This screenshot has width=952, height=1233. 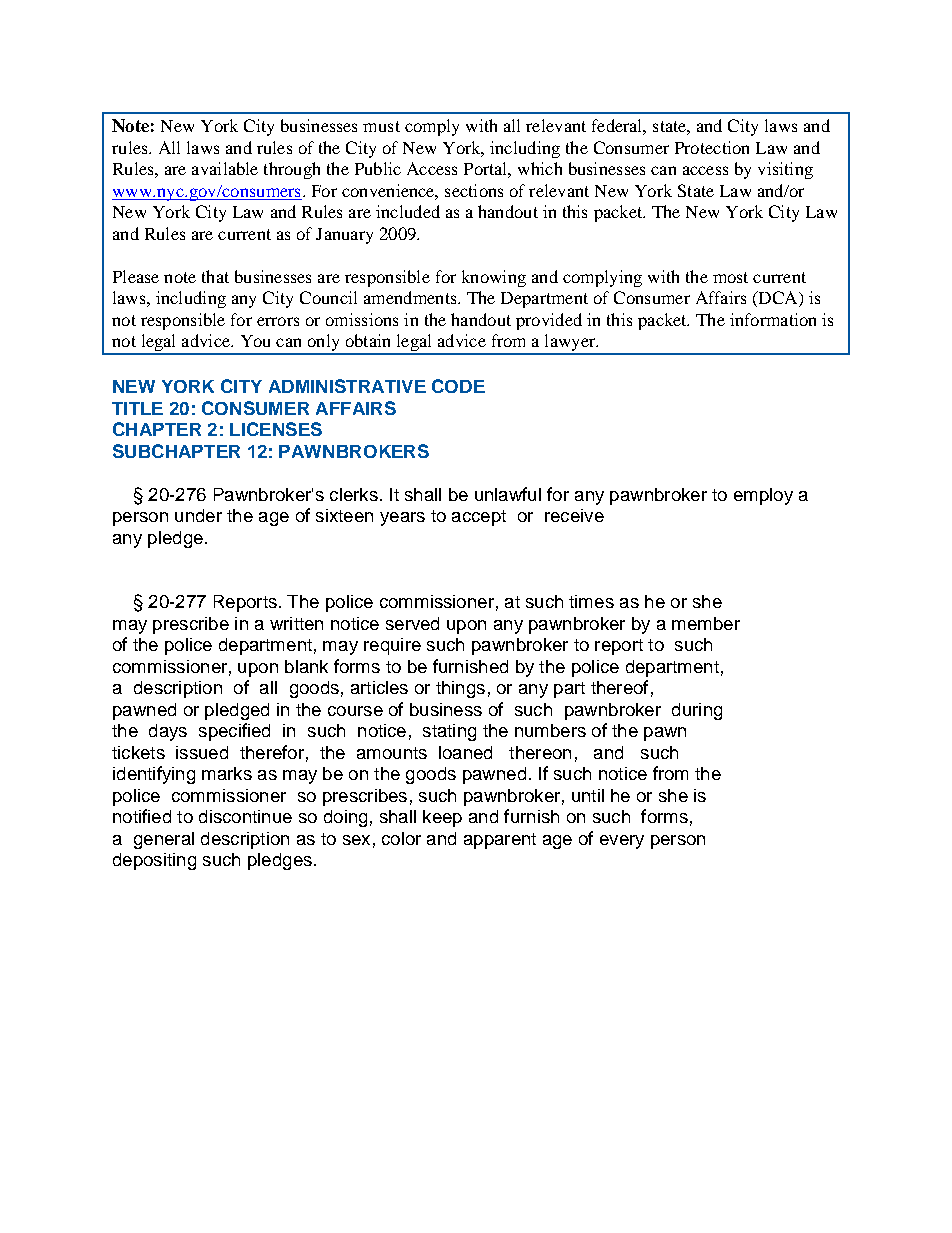 I want to click on sections, so click(x=474, y=190).
